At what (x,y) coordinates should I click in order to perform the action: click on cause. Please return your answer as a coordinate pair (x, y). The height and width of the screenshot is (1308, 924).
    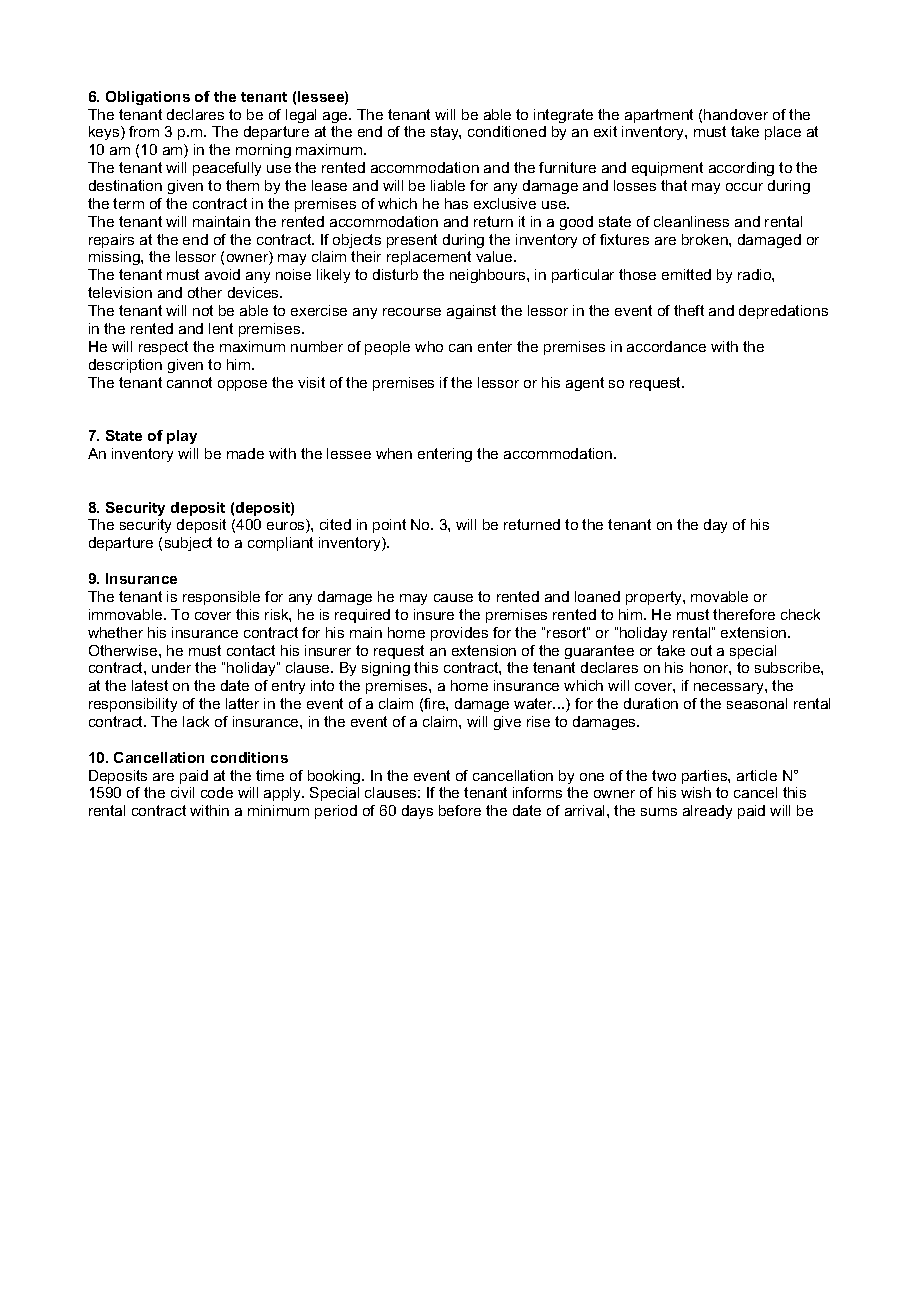
    Looking at the image, I should click on (453, 598).
